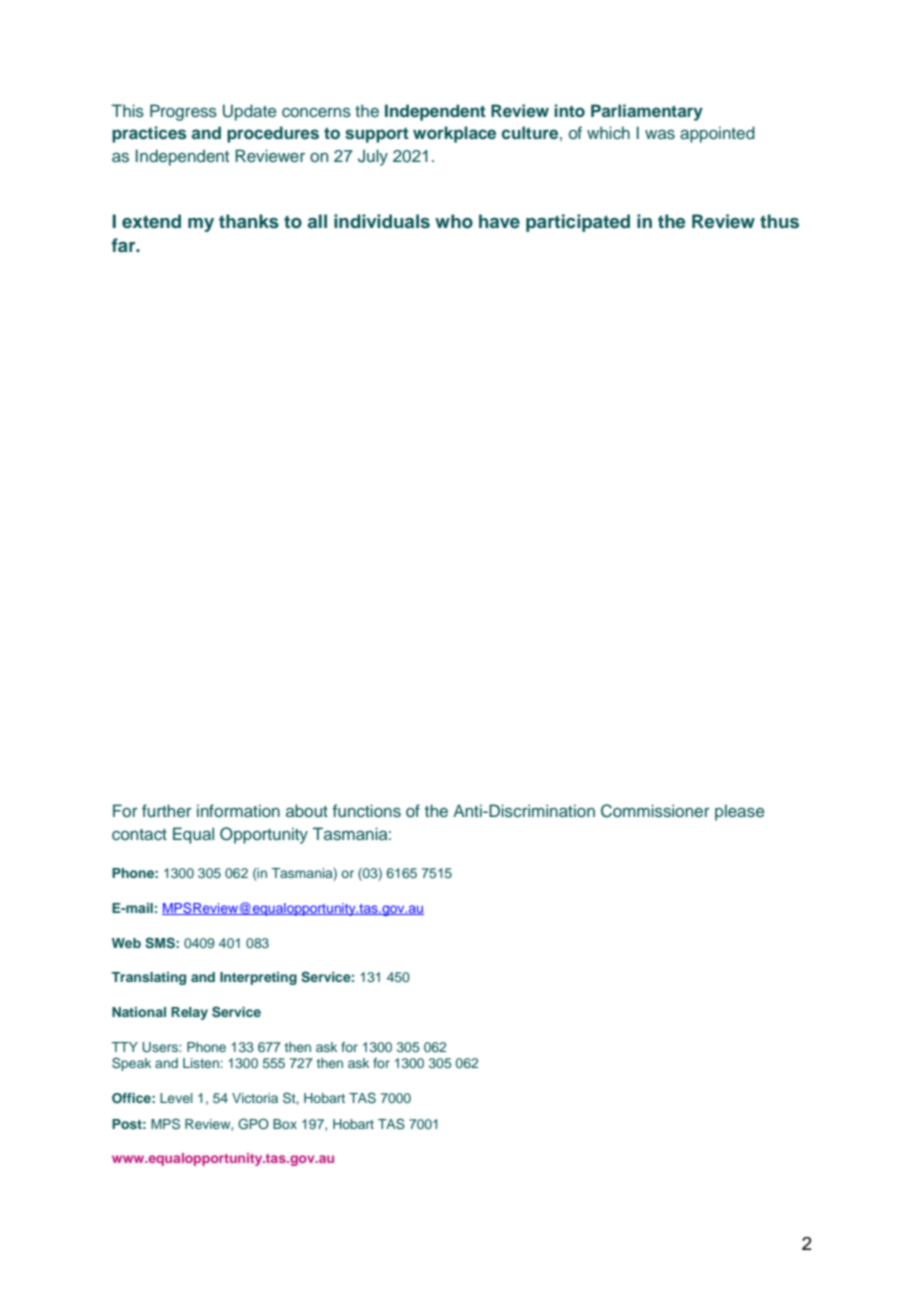 This screenshot has width=924, height=1308. What do you see at coordinates (167, 810) in the screenshot?
I see `further` at bounding box center [167, 810].
